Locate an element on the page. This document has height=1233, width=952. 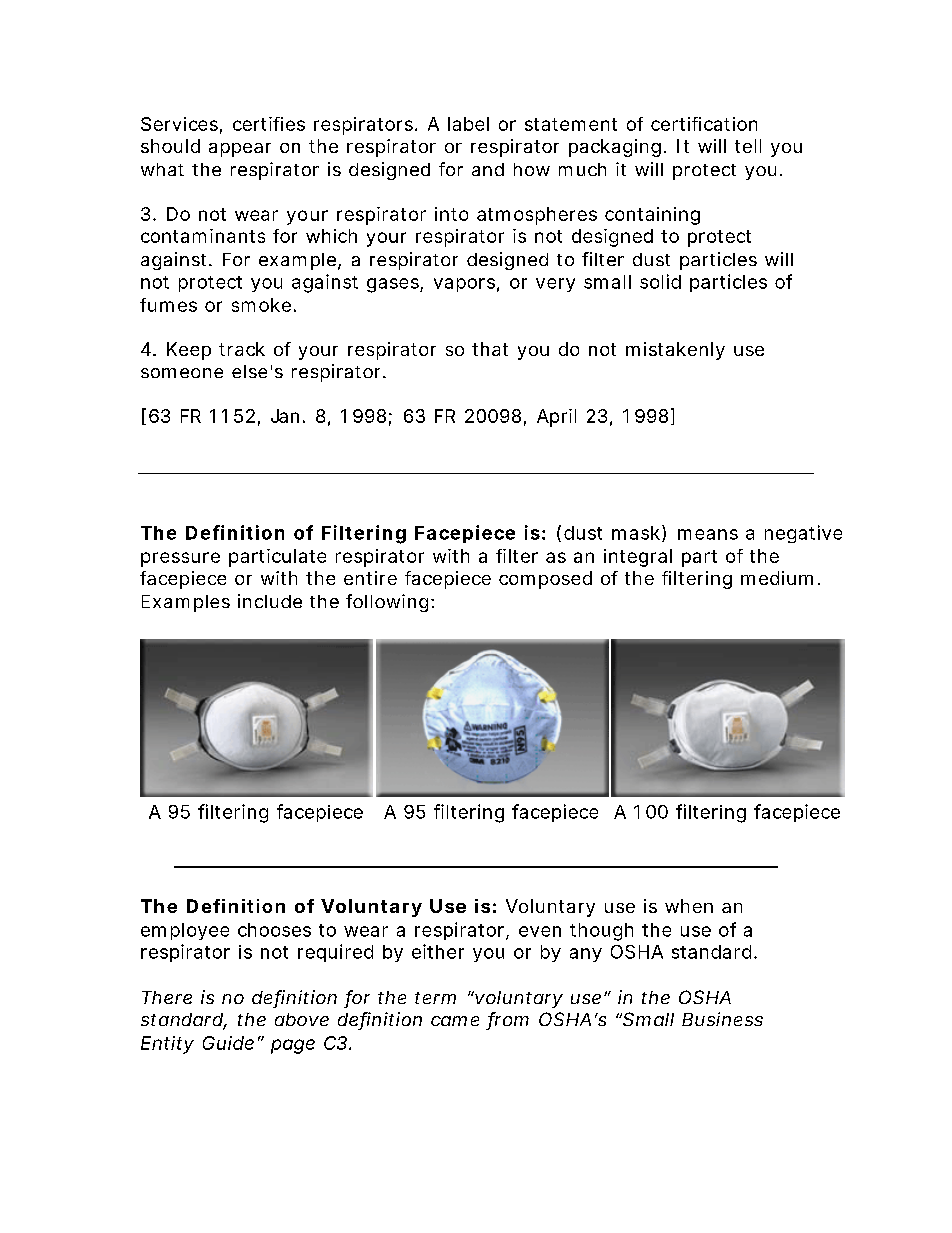
appear is located at coordinates (240, 150).
